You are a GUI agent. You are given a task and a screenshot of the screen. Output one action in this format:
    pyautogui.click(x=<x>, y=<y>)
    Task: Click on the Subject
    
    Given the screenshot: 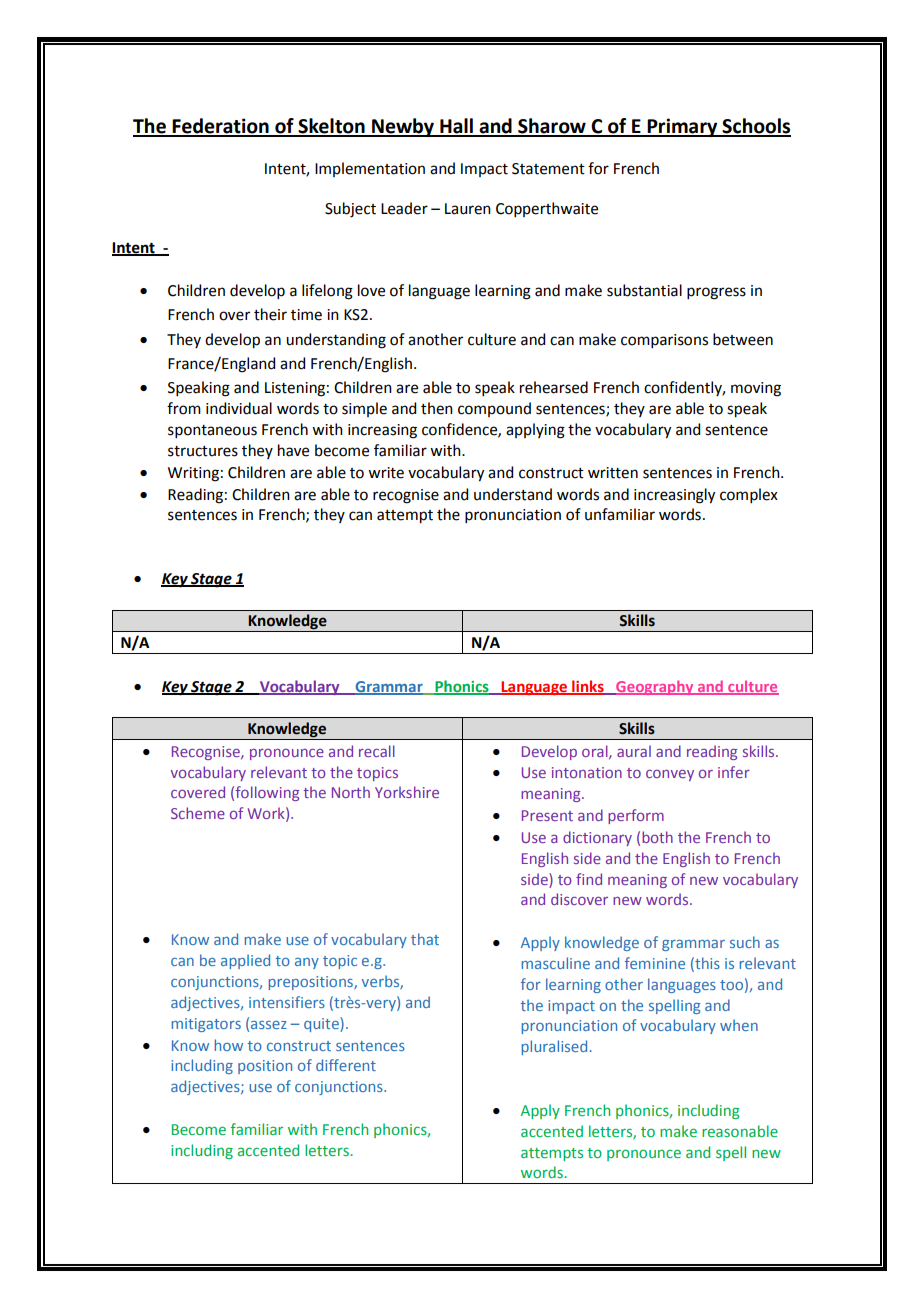 What is the action you would take?
    pyautogui.click(x=350, y=210)
